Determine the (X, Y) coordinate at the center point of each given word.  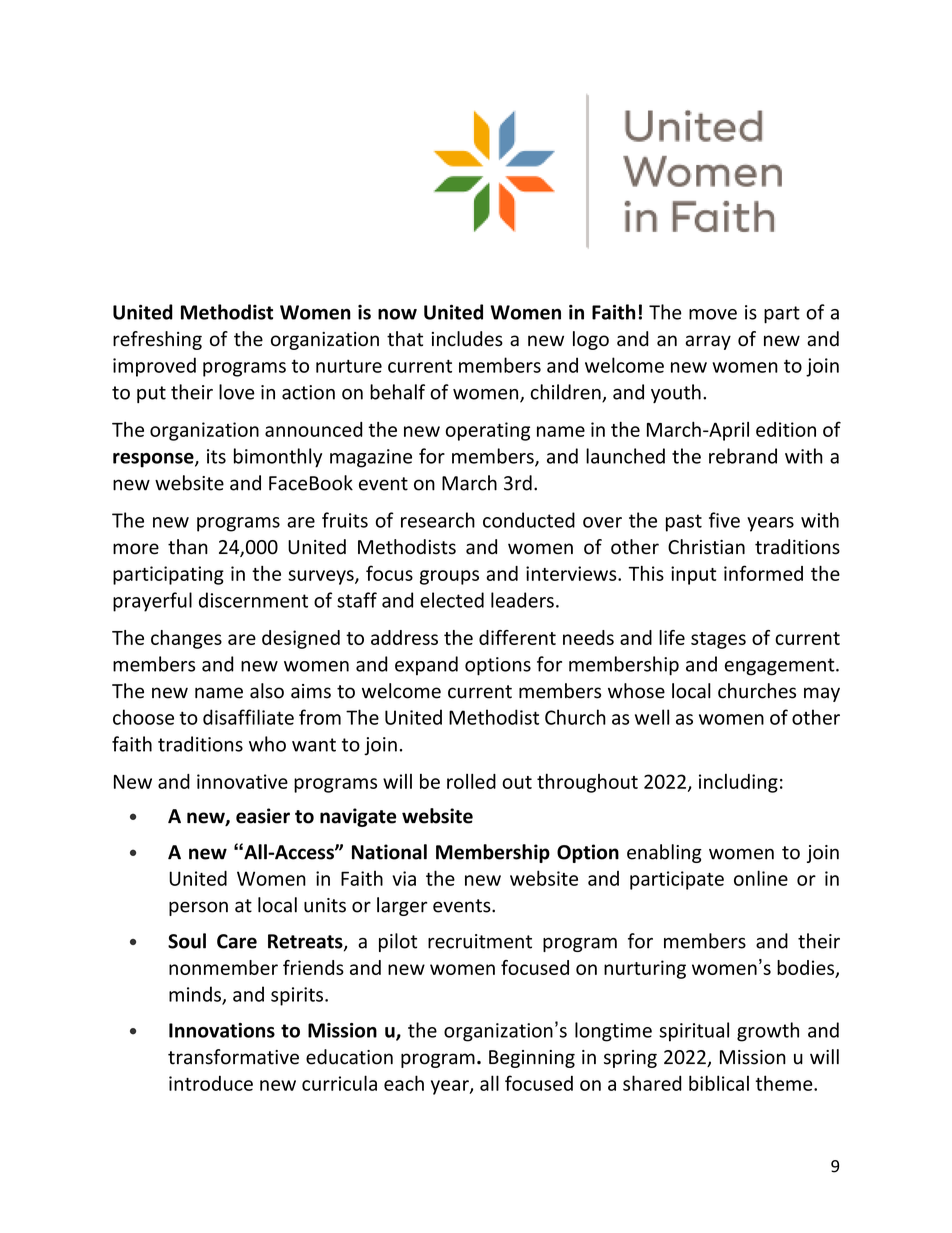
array (708, 342)
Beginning (532, 1059)
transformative (233, 1057)
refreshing (157, 340)
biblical (719, 1083)
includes (467, 339)
